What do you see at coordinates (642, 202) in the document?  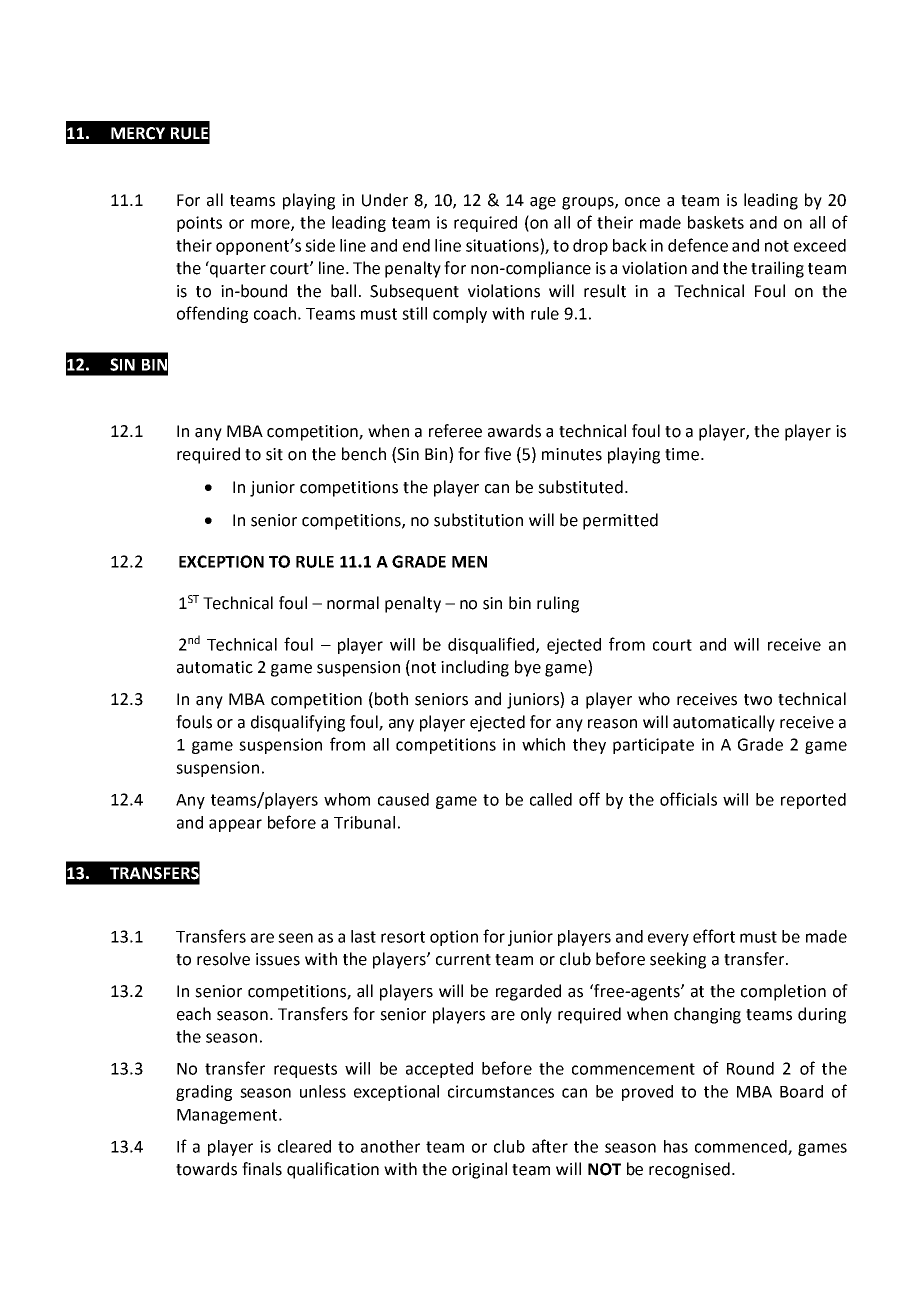 I see `once` at bounding box center [642, 202].
